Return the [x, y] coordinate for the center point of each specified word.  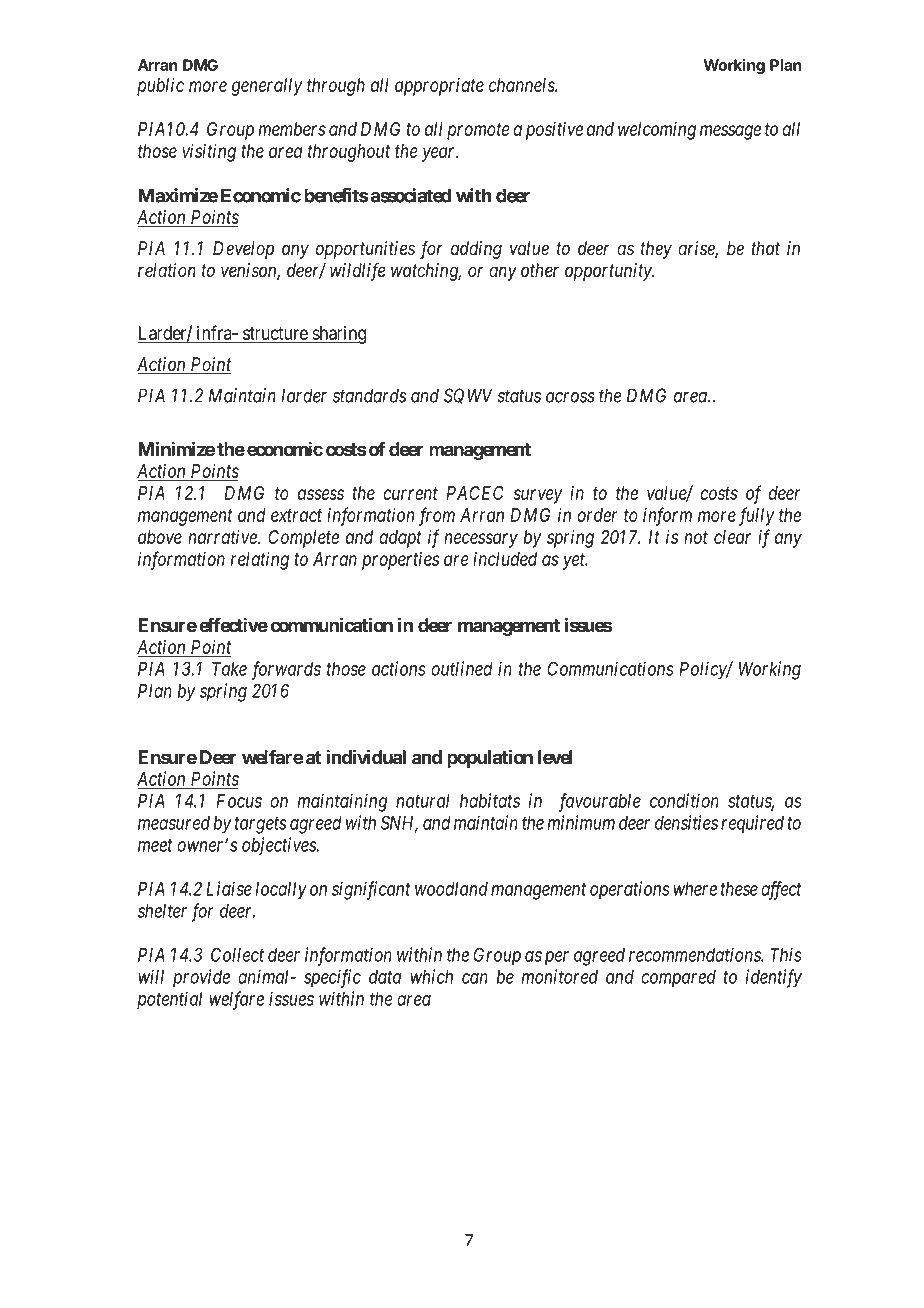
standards [369, 395]
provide [201, 978]
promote [478, 131]
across [570, 397]
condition [684, 800]
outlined [462, 668]
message [730, 132]
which [432, 976]
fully [756, 516]
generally [267, 87]
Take [229, 669]
